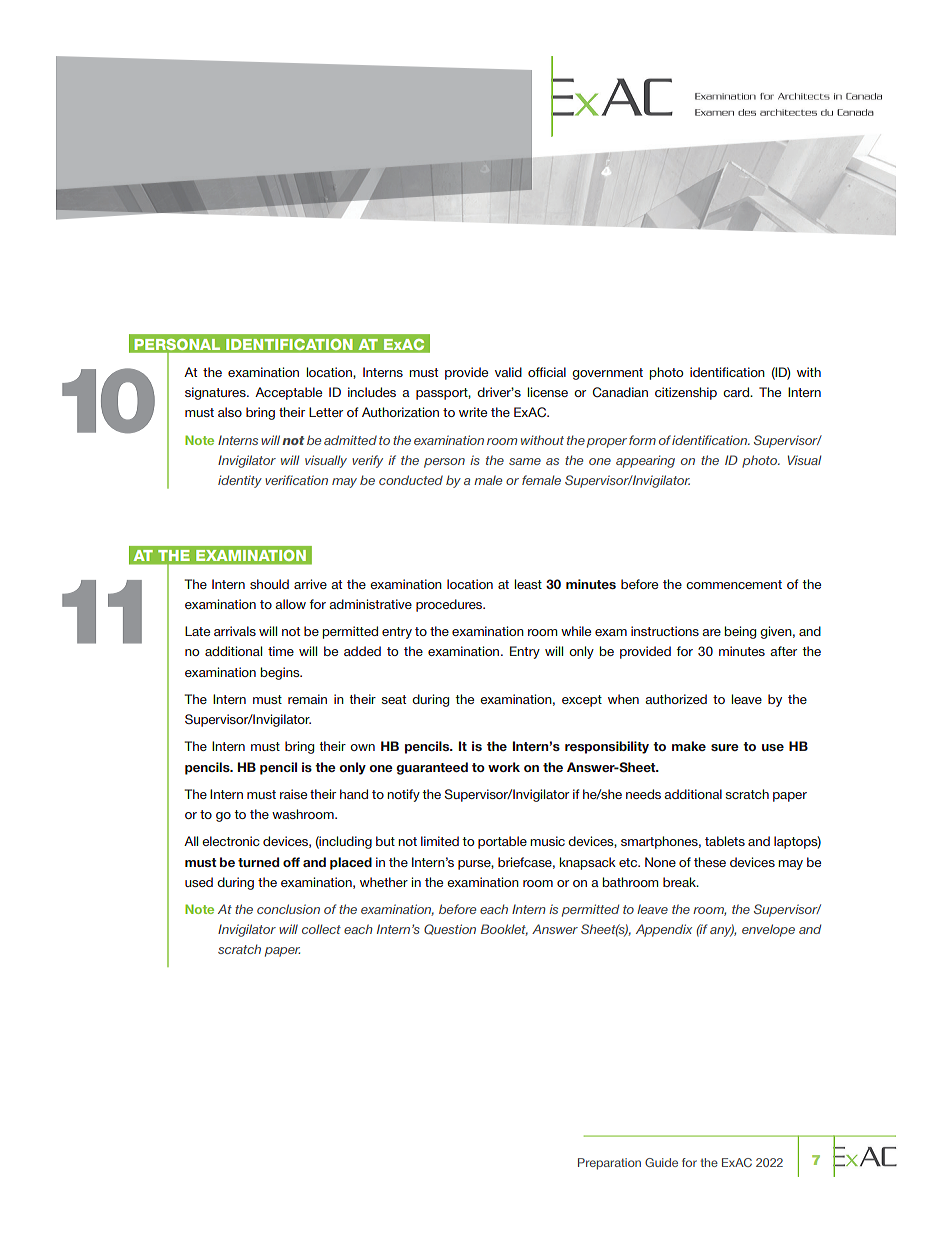 Image resolution: width=952 pixels, height=1233 pixels. I want to click on conclusion, so click(288, 909).
